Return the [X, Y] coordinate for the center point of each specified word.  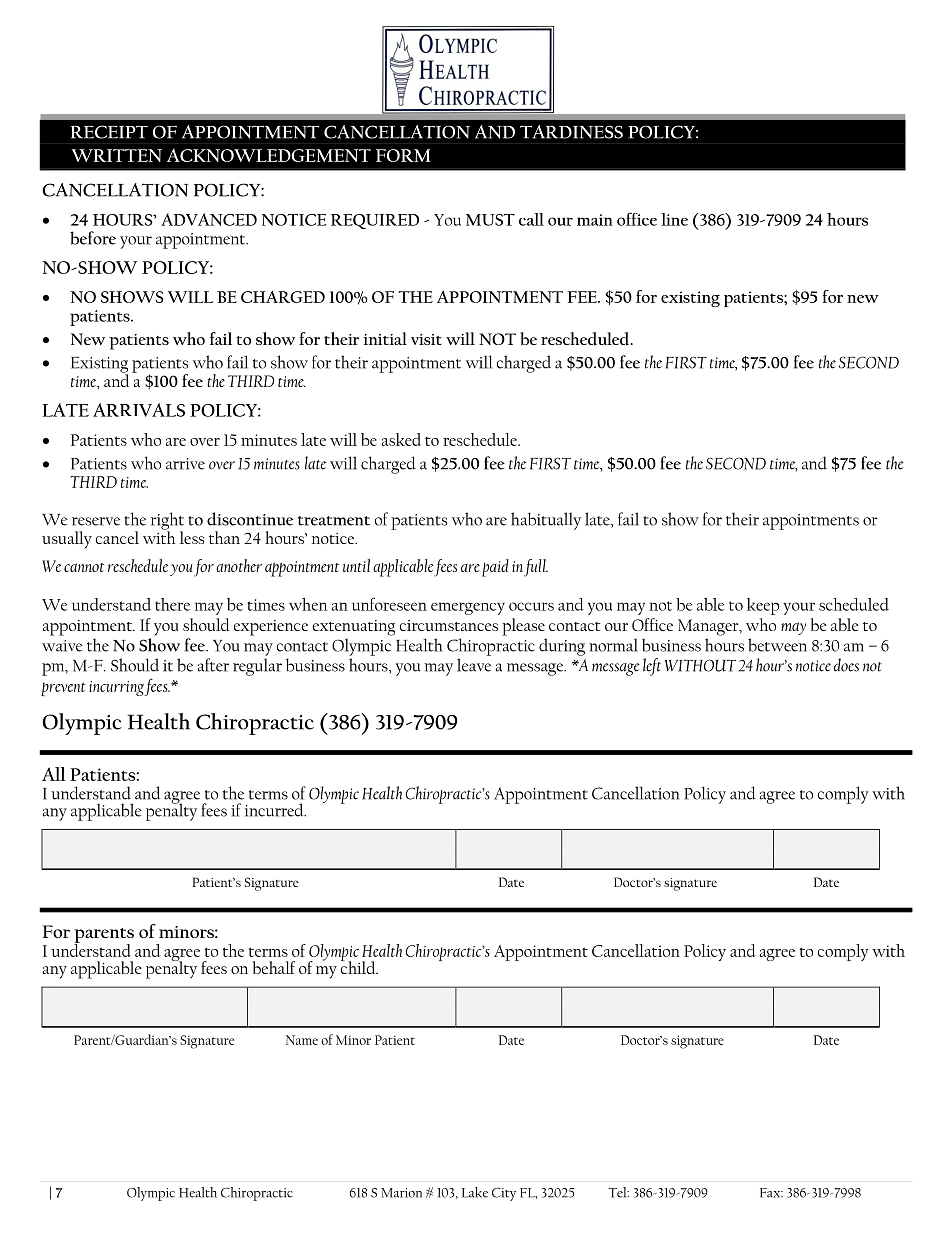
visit [426, 339]
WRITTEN [117, 155]
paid [495, 568]
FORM [403, 155]
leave [474, 665]
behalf [273, 967]
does [846, 665]
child [359, 966]
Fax [771, 1193]
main [595, 220]
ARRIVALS [139, 410]
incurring [116, 688]
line [674, 219]
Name [302, 1040]
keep [763, 606]
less [192, 537]
